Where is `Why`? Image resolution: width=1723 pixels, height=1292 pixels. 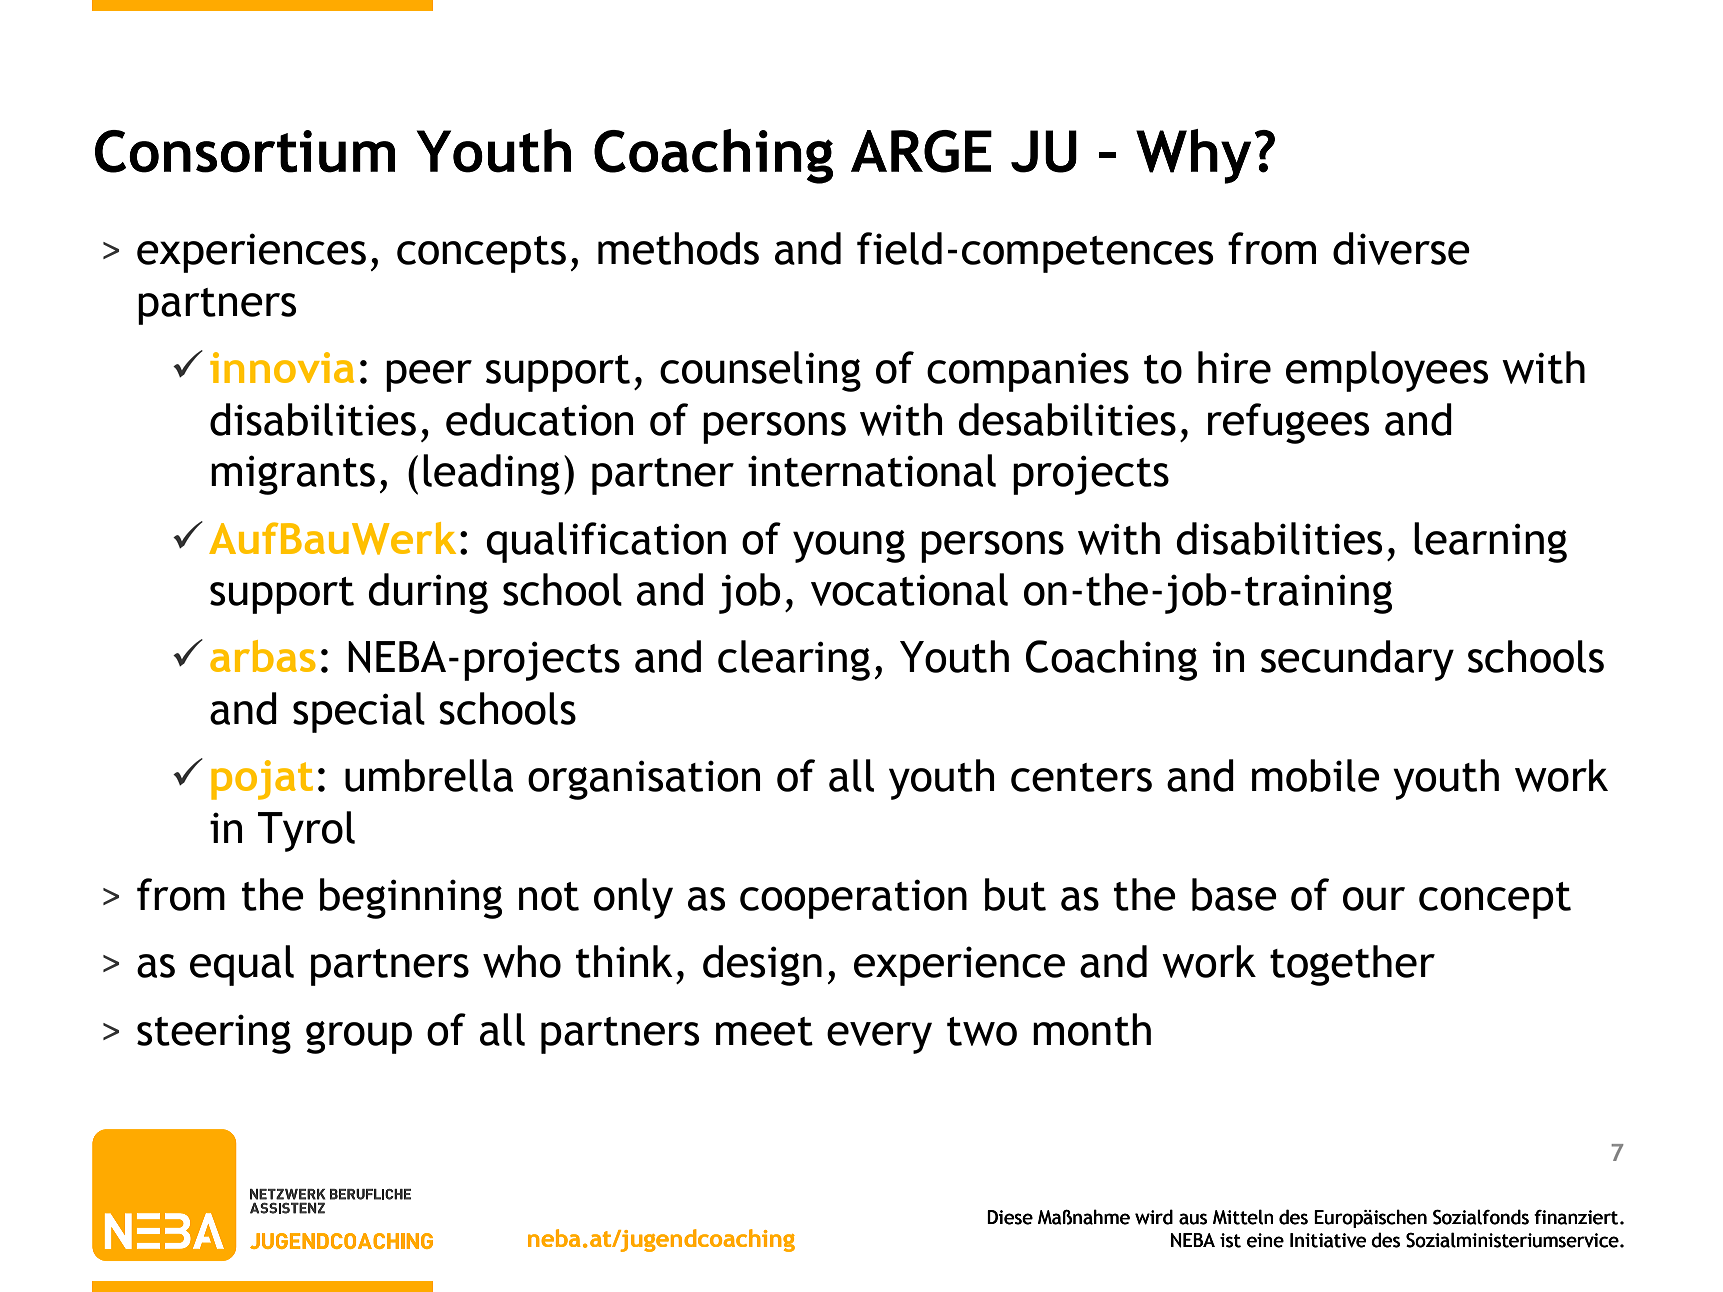
Why is located at coordinates (1193, 156).
